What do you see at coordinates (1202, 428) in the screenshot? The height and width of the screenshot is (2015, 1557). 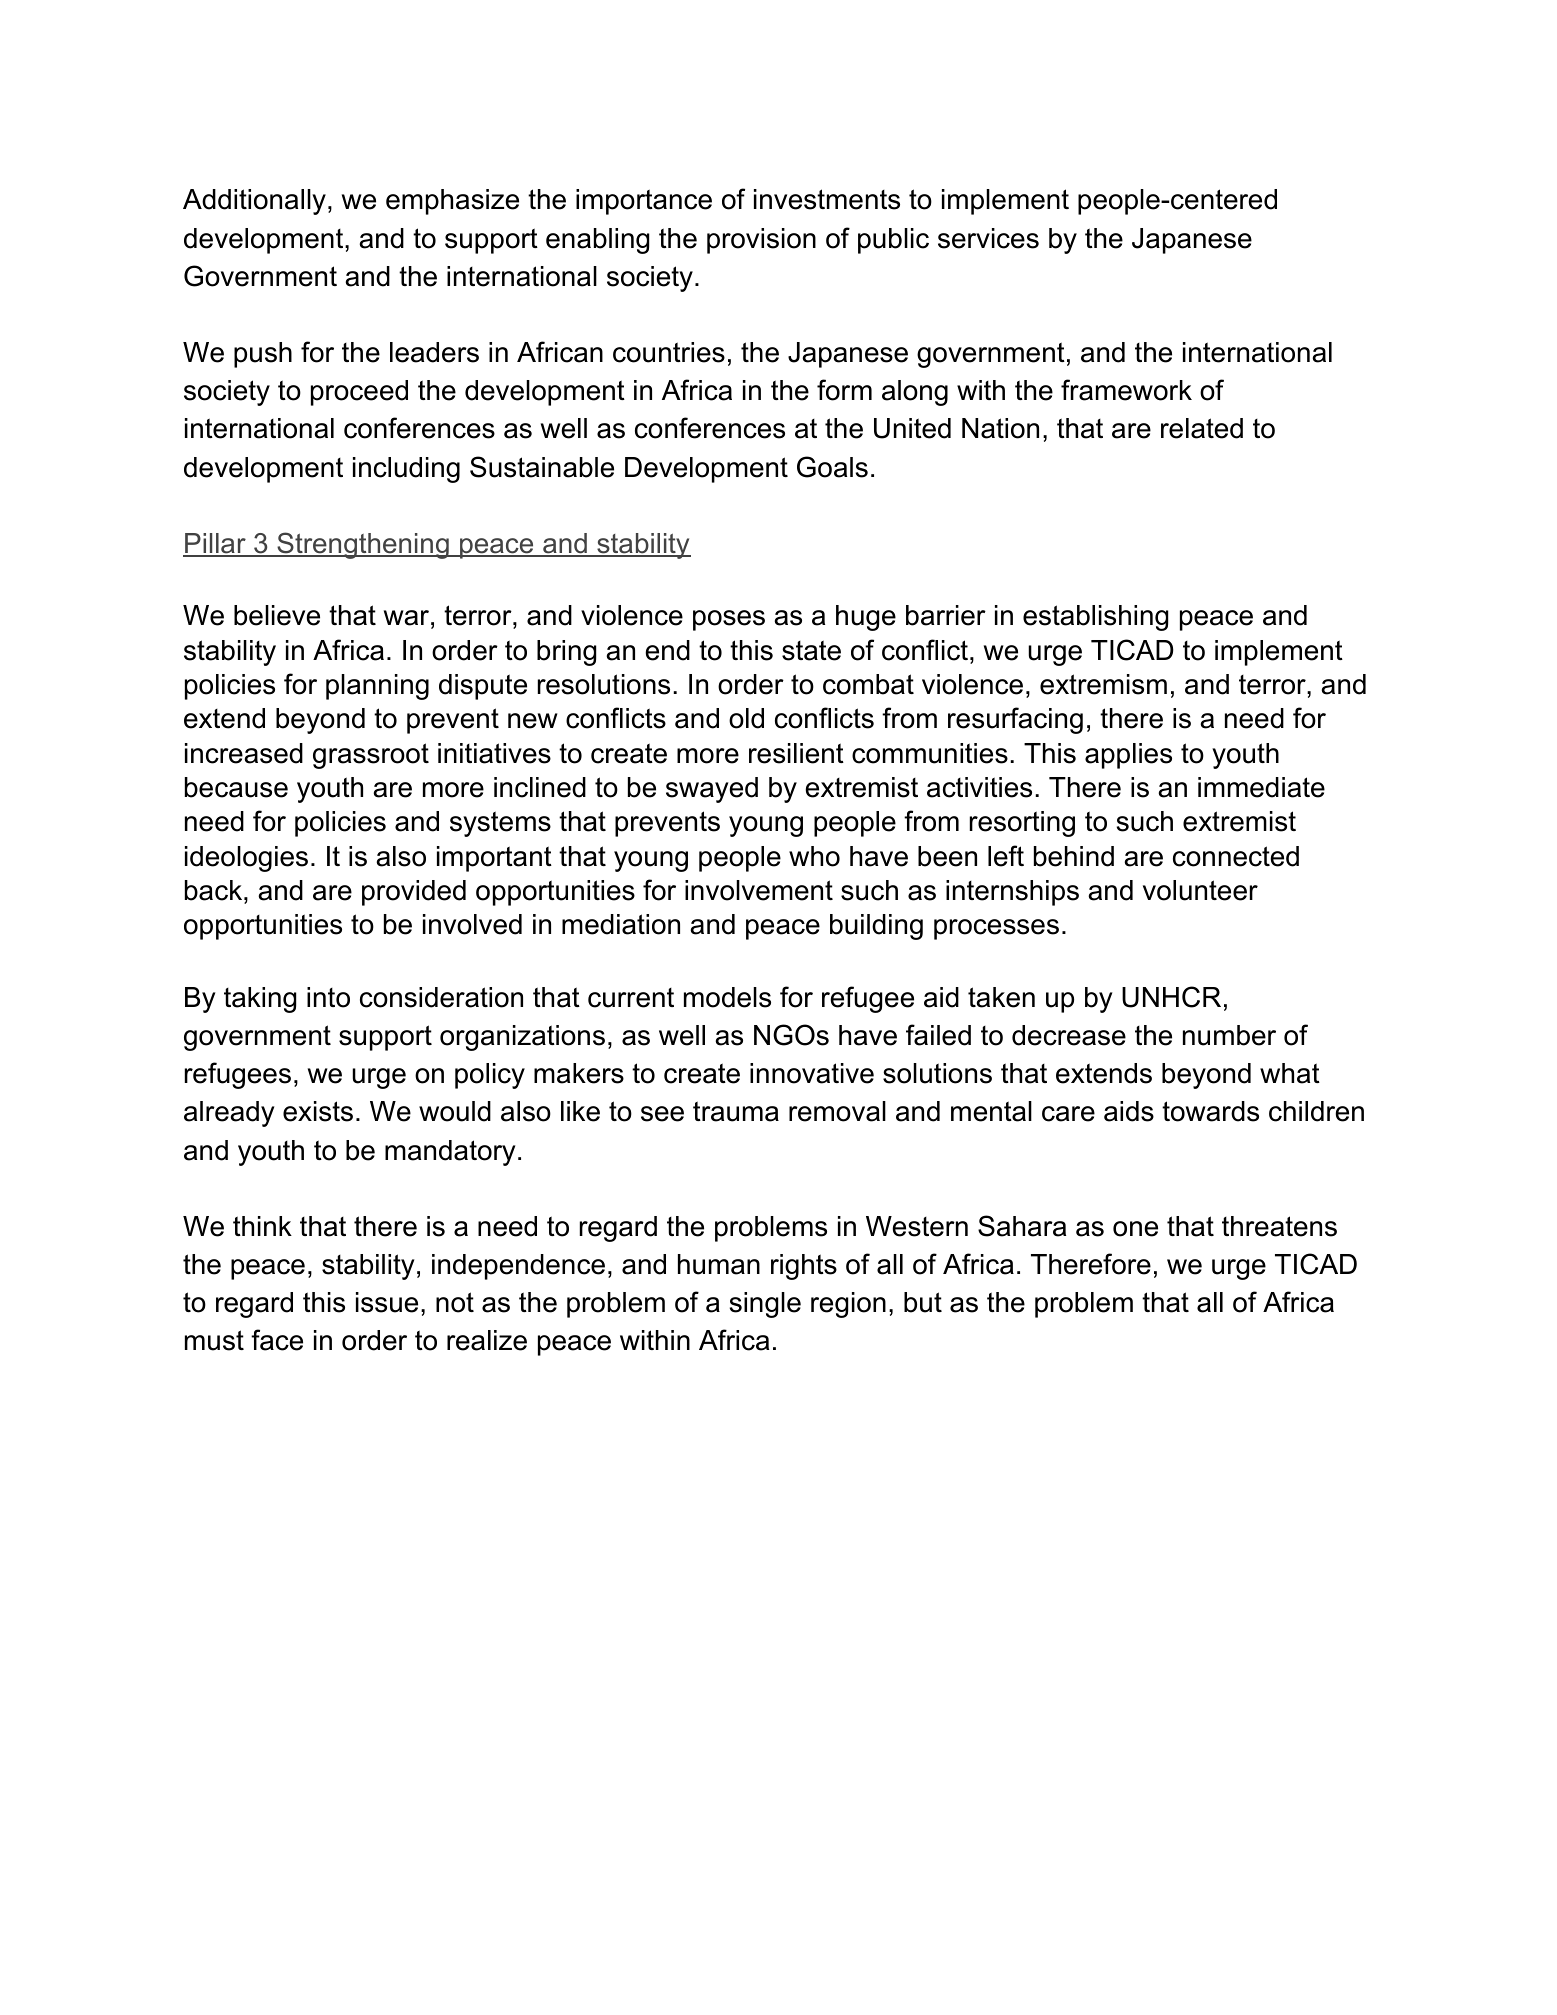 I see `related` at bounding box center [1202, 428].
